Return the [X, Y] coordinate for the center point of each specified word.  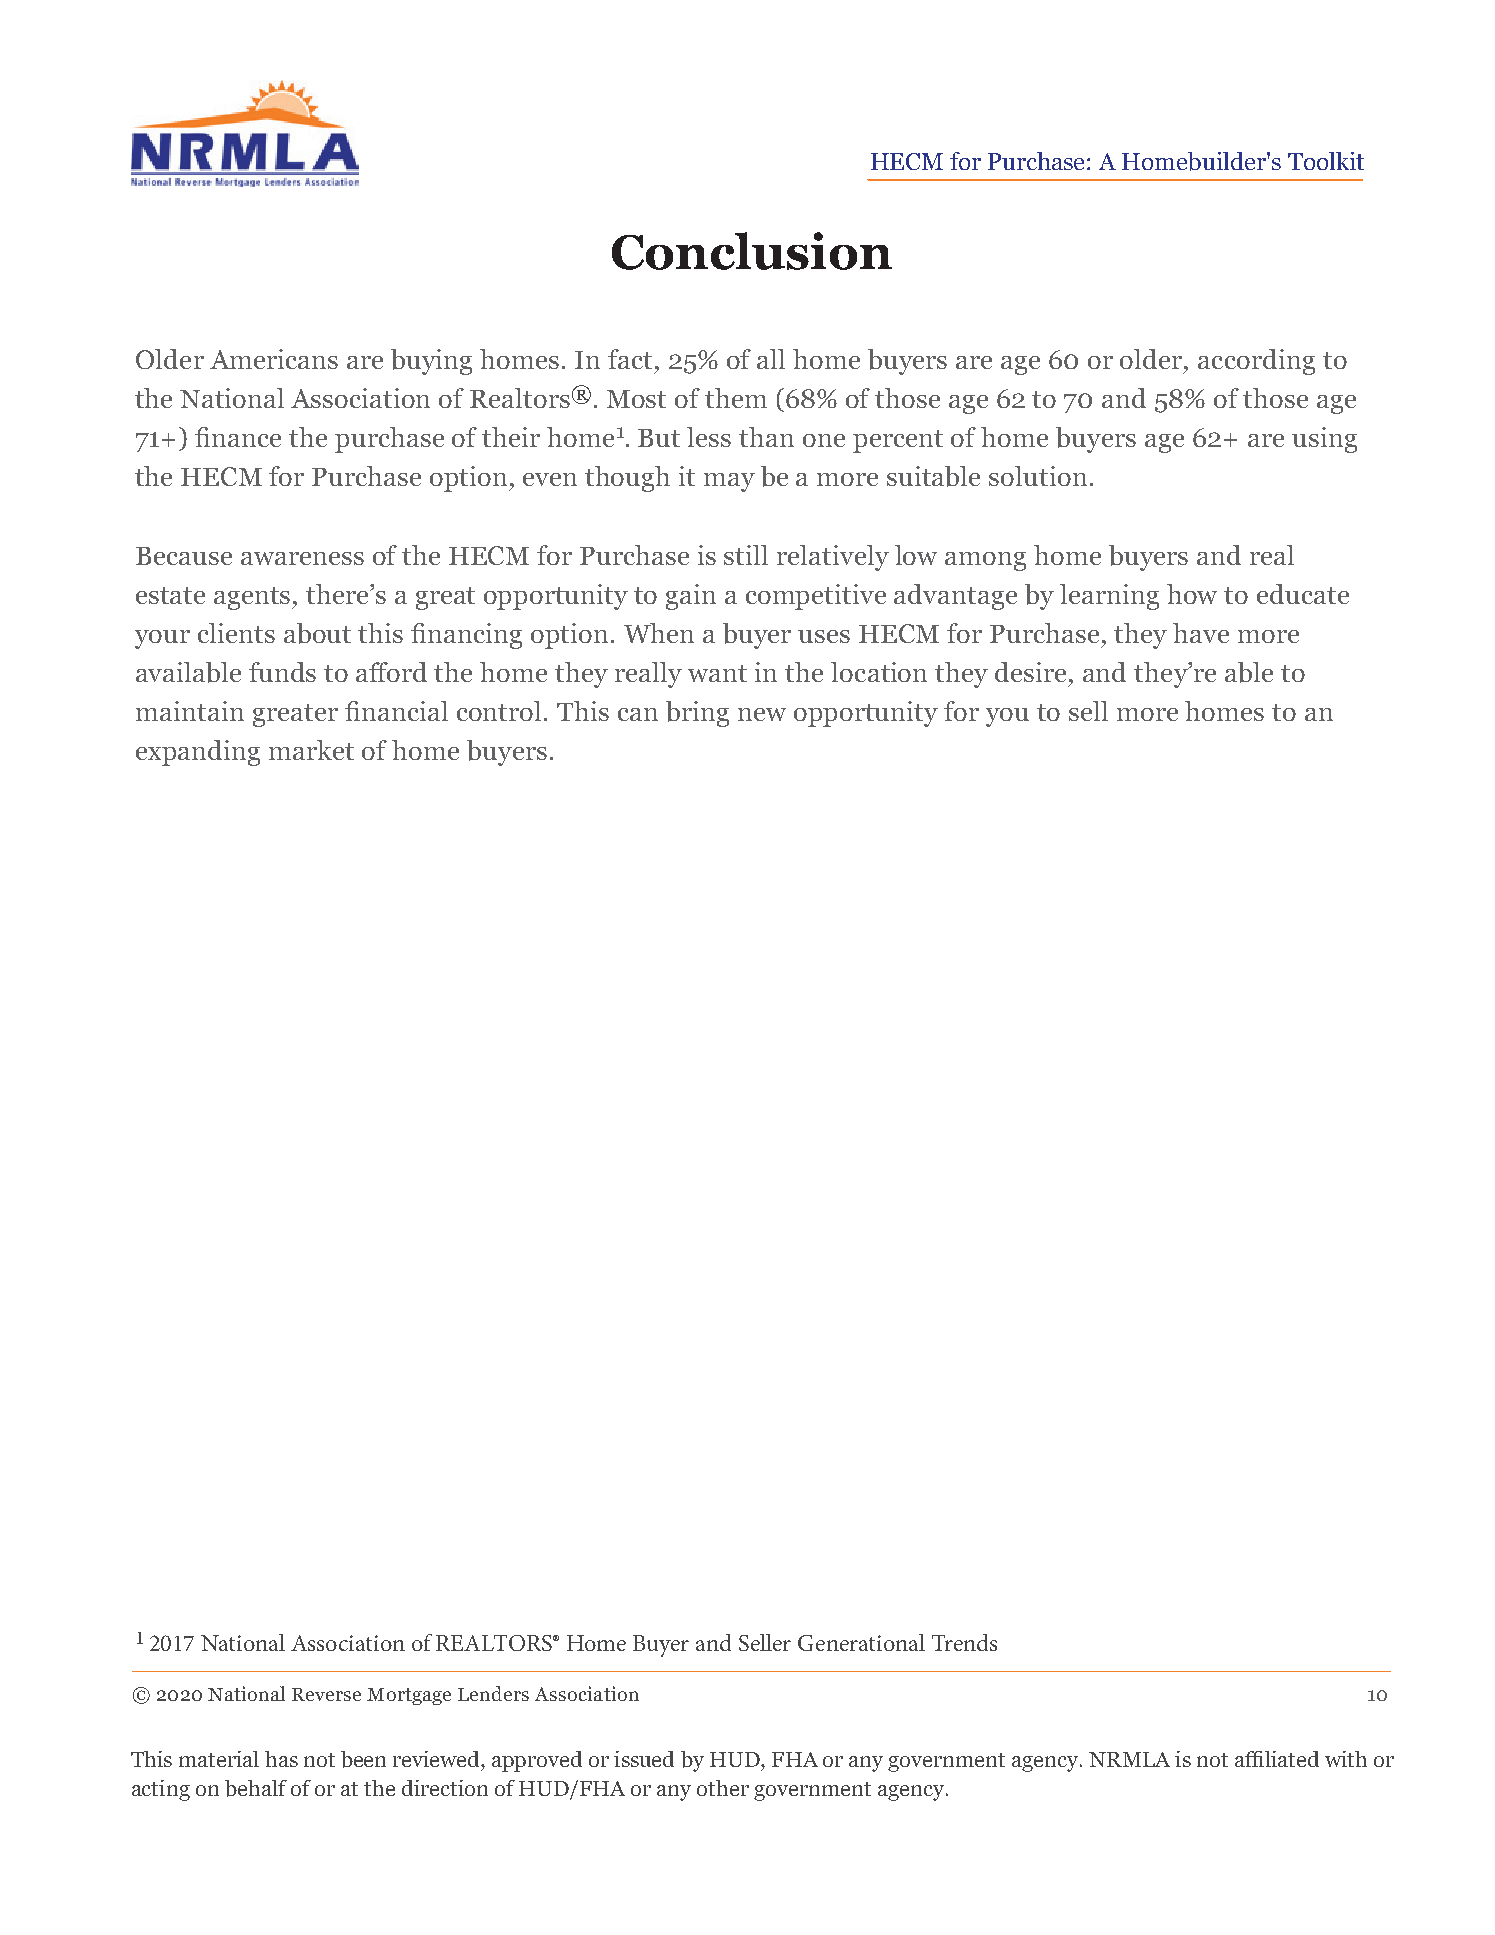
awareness [302, 558]
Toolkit [1326, 161]
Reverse [326, 1694]
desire [1032, 672]
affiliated [1277, 1759]
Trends [964, 1642]
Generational [861, 1642]
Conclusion [752, 251]
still [746, 555]
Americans [274, 359]
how [1192, 594]
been [363, 1759]
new [762, 714]
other [723, 1788]
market [311, 750]
